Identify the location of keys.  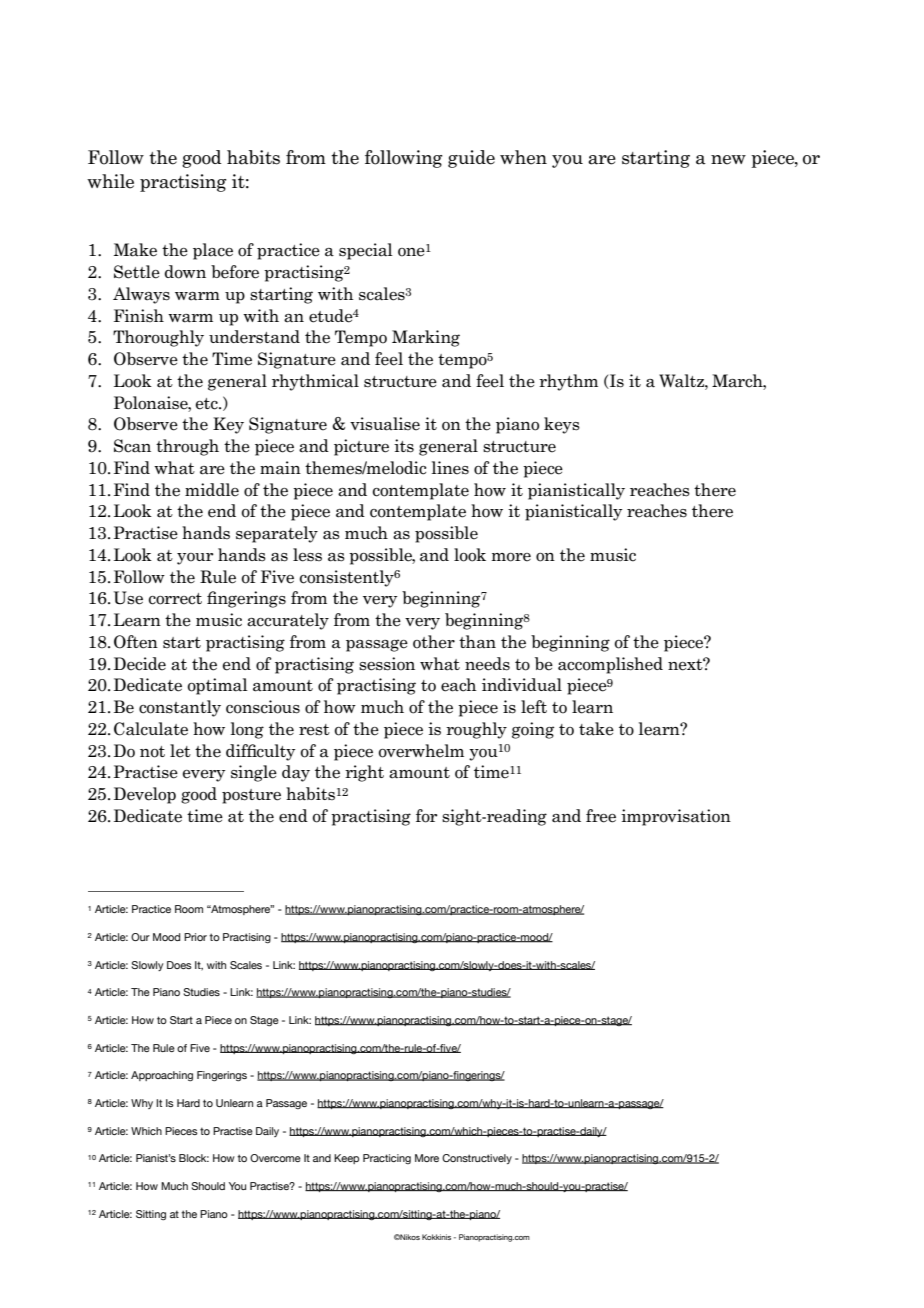
(562, 425).
